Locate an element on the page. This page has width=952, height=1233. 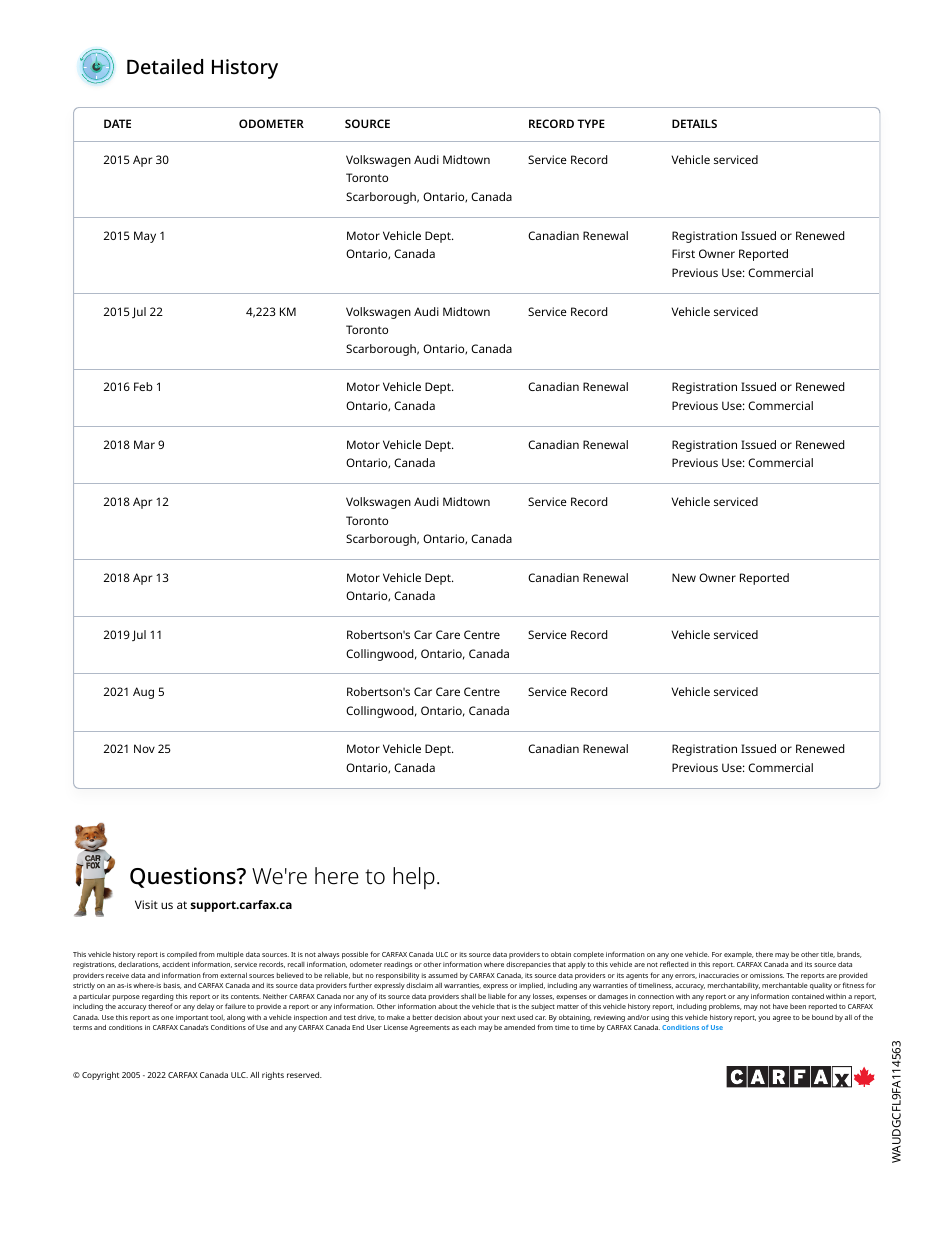
Detailed is located at coordinates (165, 66).
